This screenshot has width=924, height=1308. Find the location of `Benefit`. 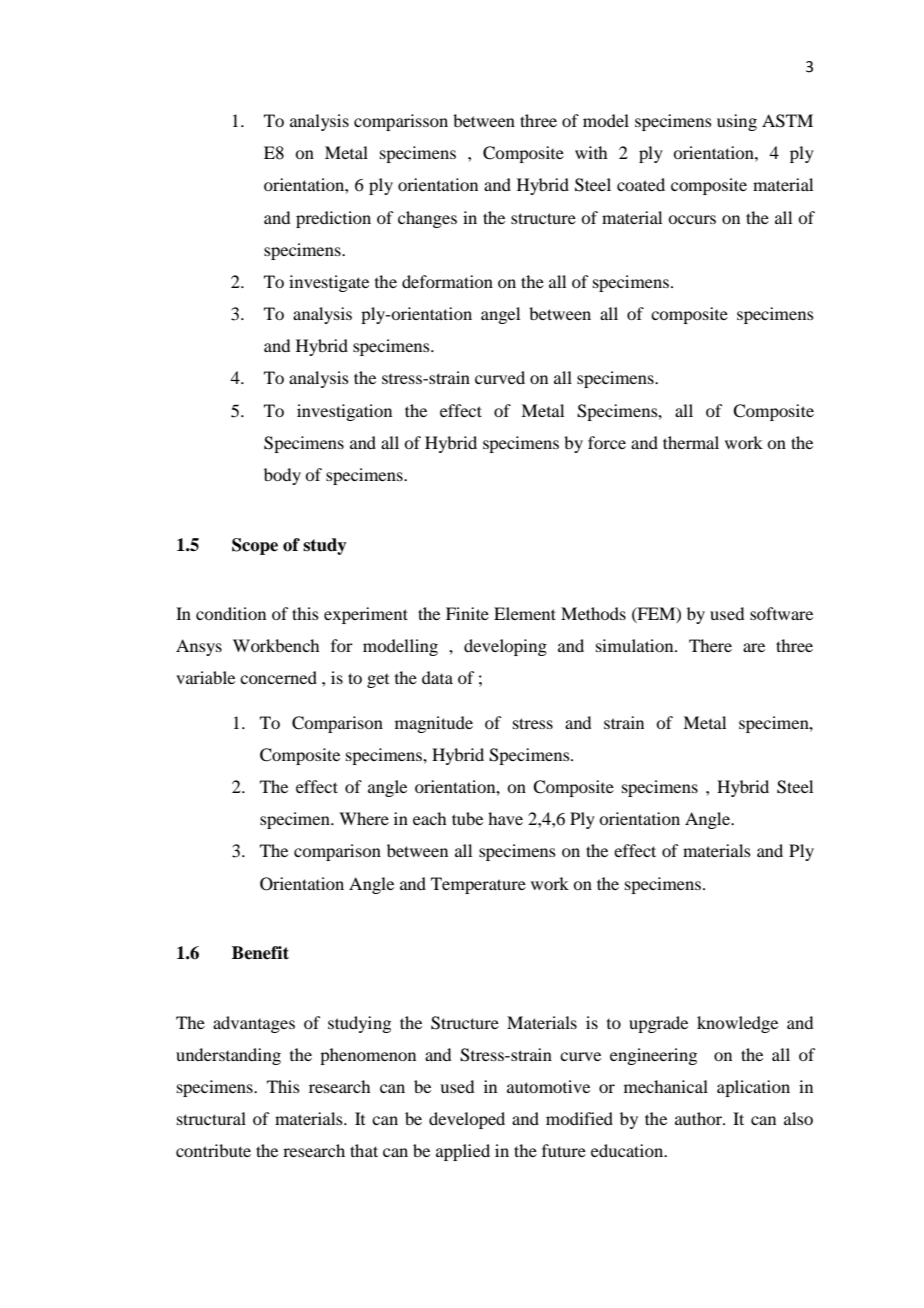

Benefit is located at coordinates (260, 953).
